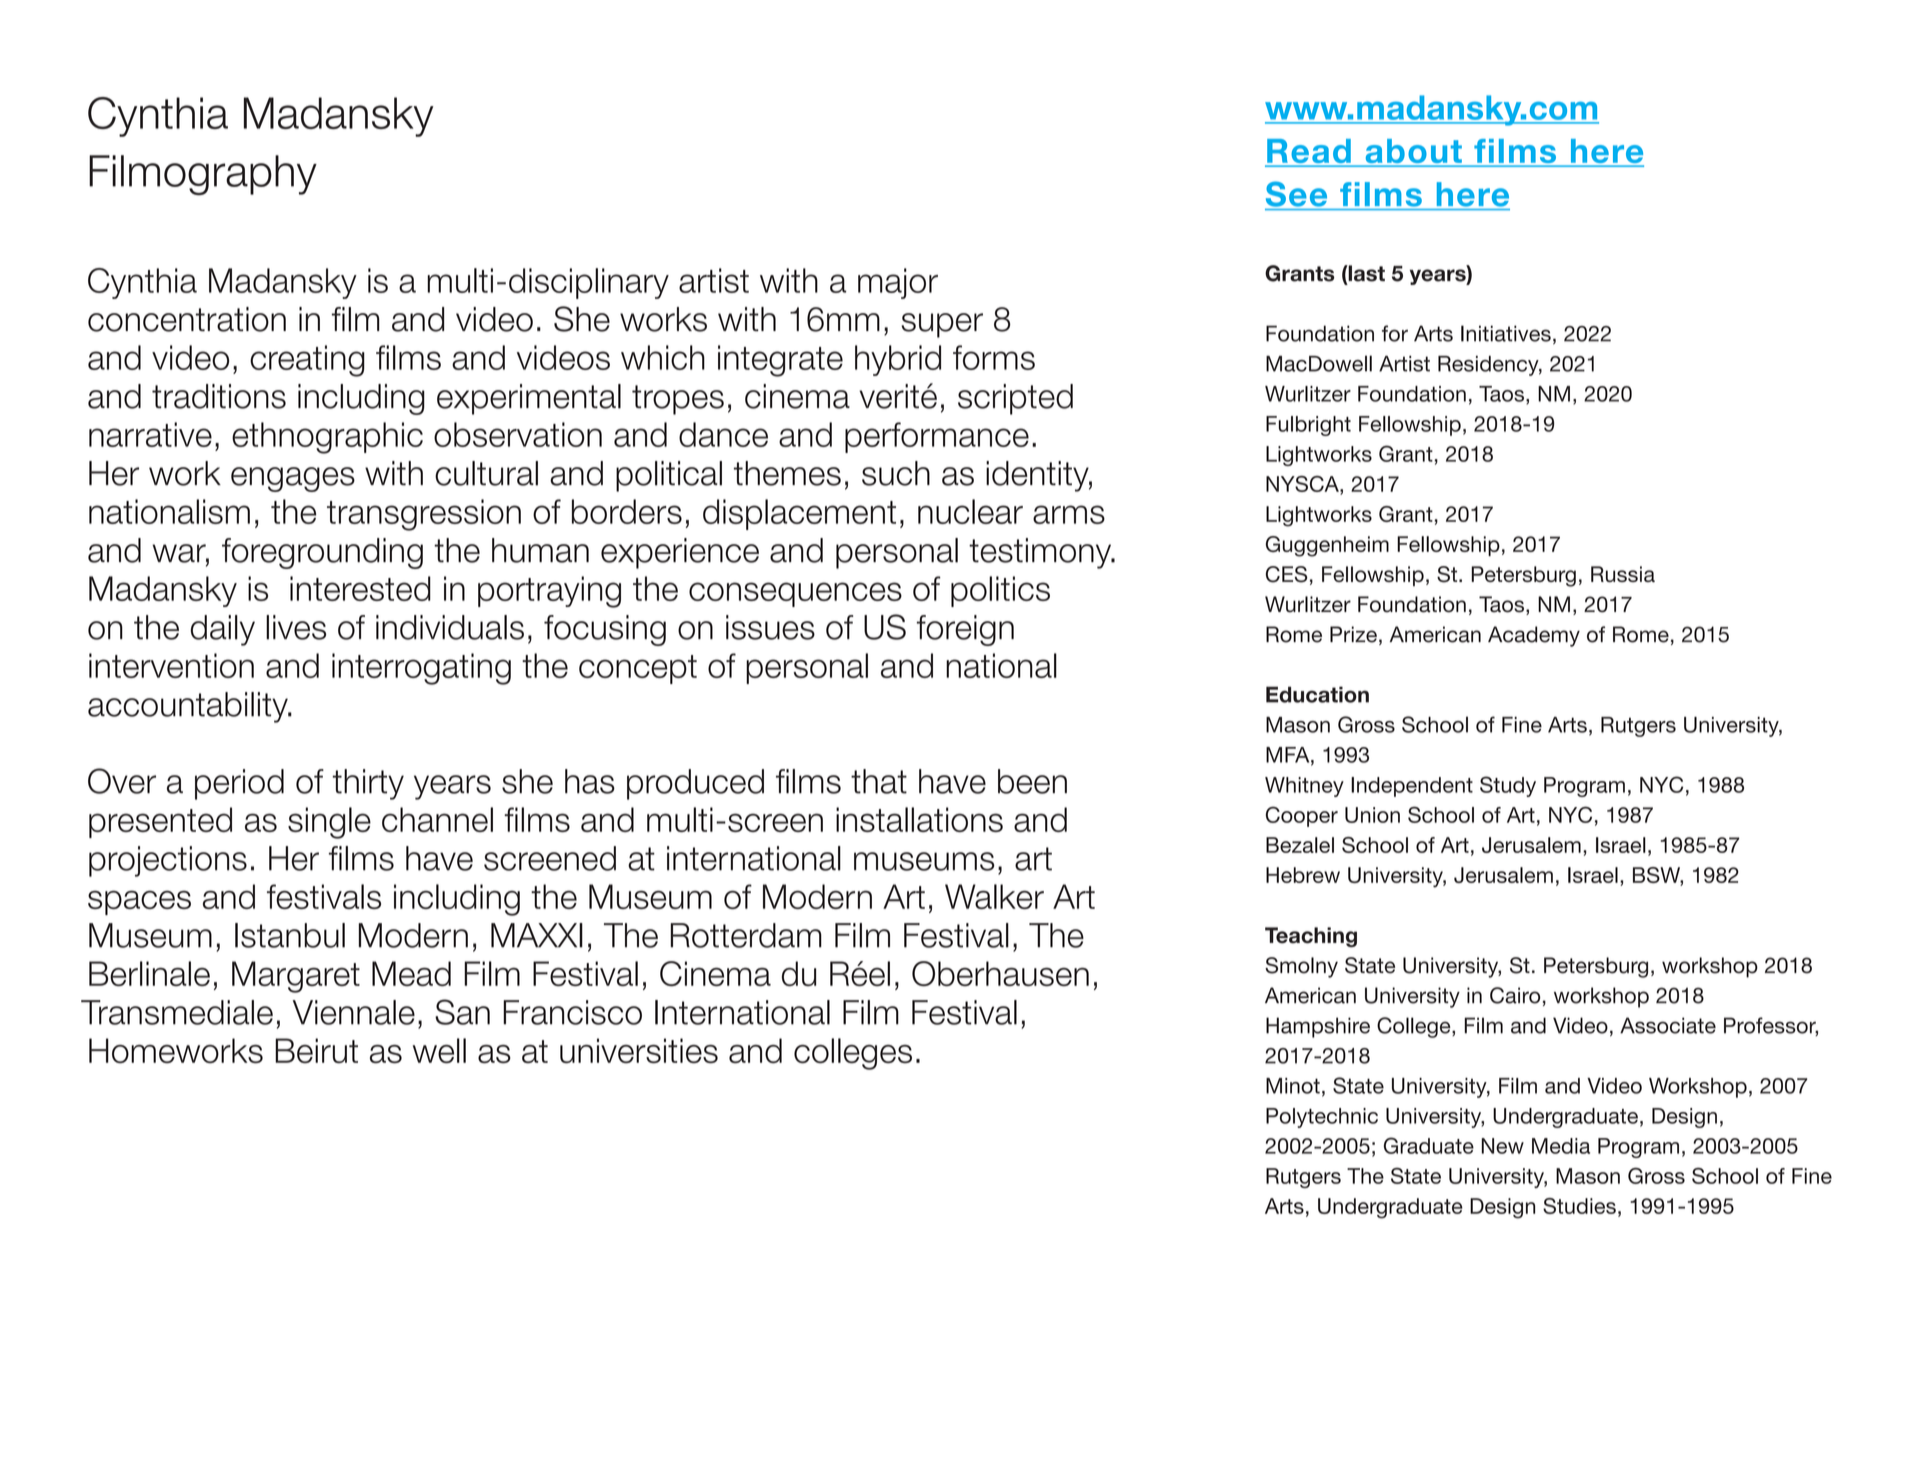 This screenshot has width=1906, height=1473. What do you see at coordinates (970, 511) in the screenshot?
I see `nuclear` at bounding box center [970, 511].
